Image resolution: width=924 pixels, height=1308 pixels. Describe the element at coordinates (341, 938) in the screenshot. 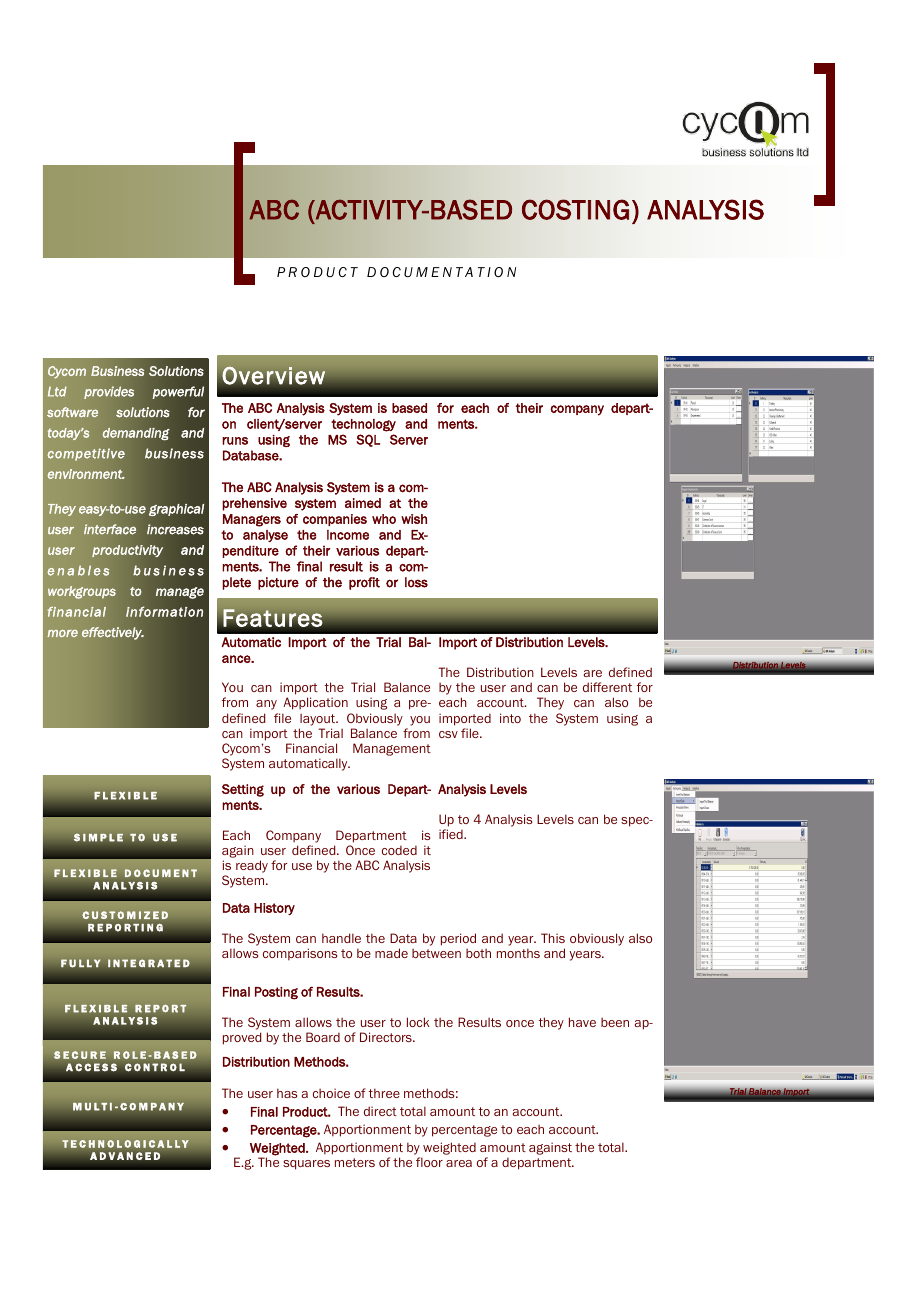

I see `handle` at that location.
